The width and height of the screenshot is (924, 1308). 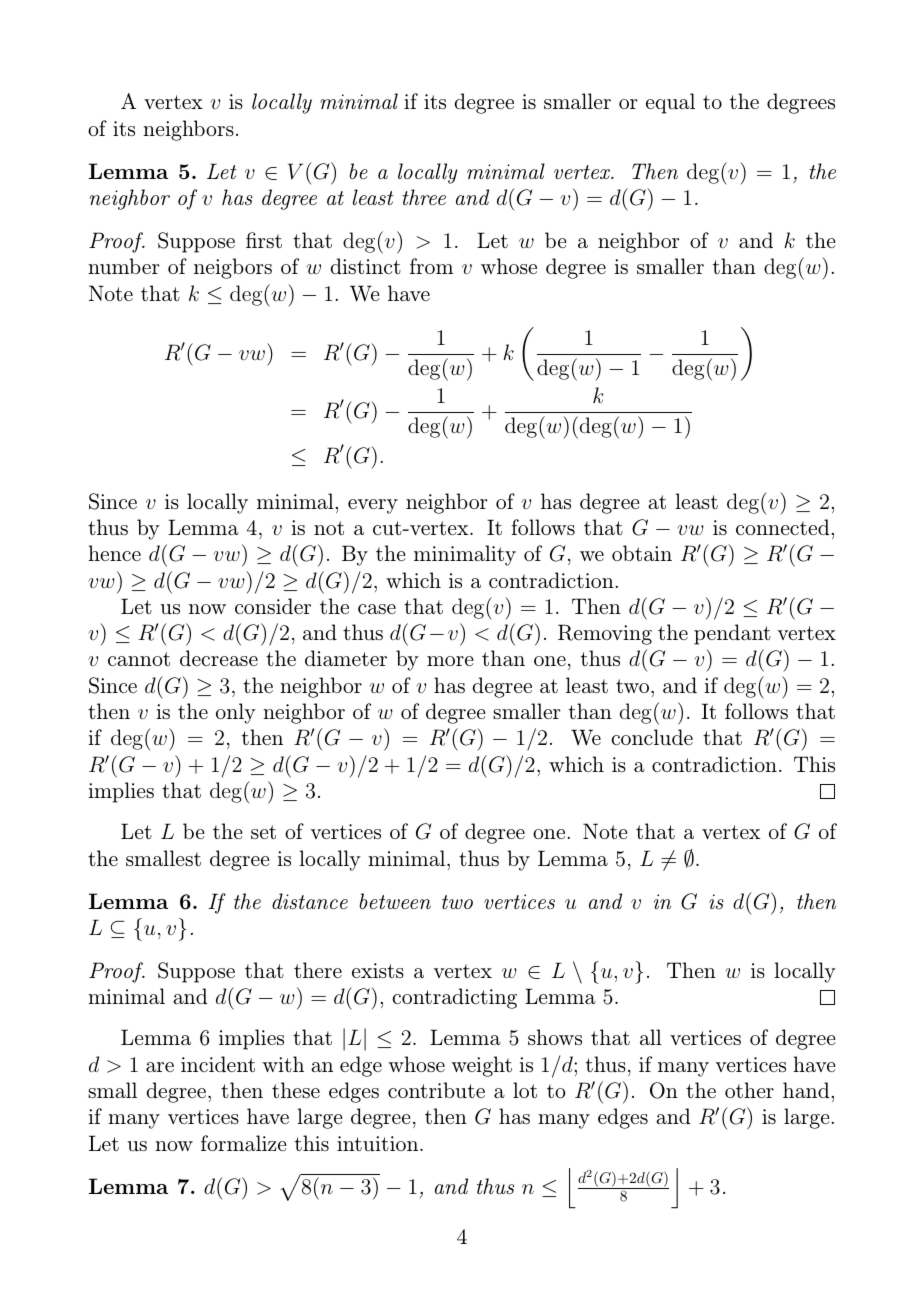 I want to click on first, so click(x=264, y=240).
